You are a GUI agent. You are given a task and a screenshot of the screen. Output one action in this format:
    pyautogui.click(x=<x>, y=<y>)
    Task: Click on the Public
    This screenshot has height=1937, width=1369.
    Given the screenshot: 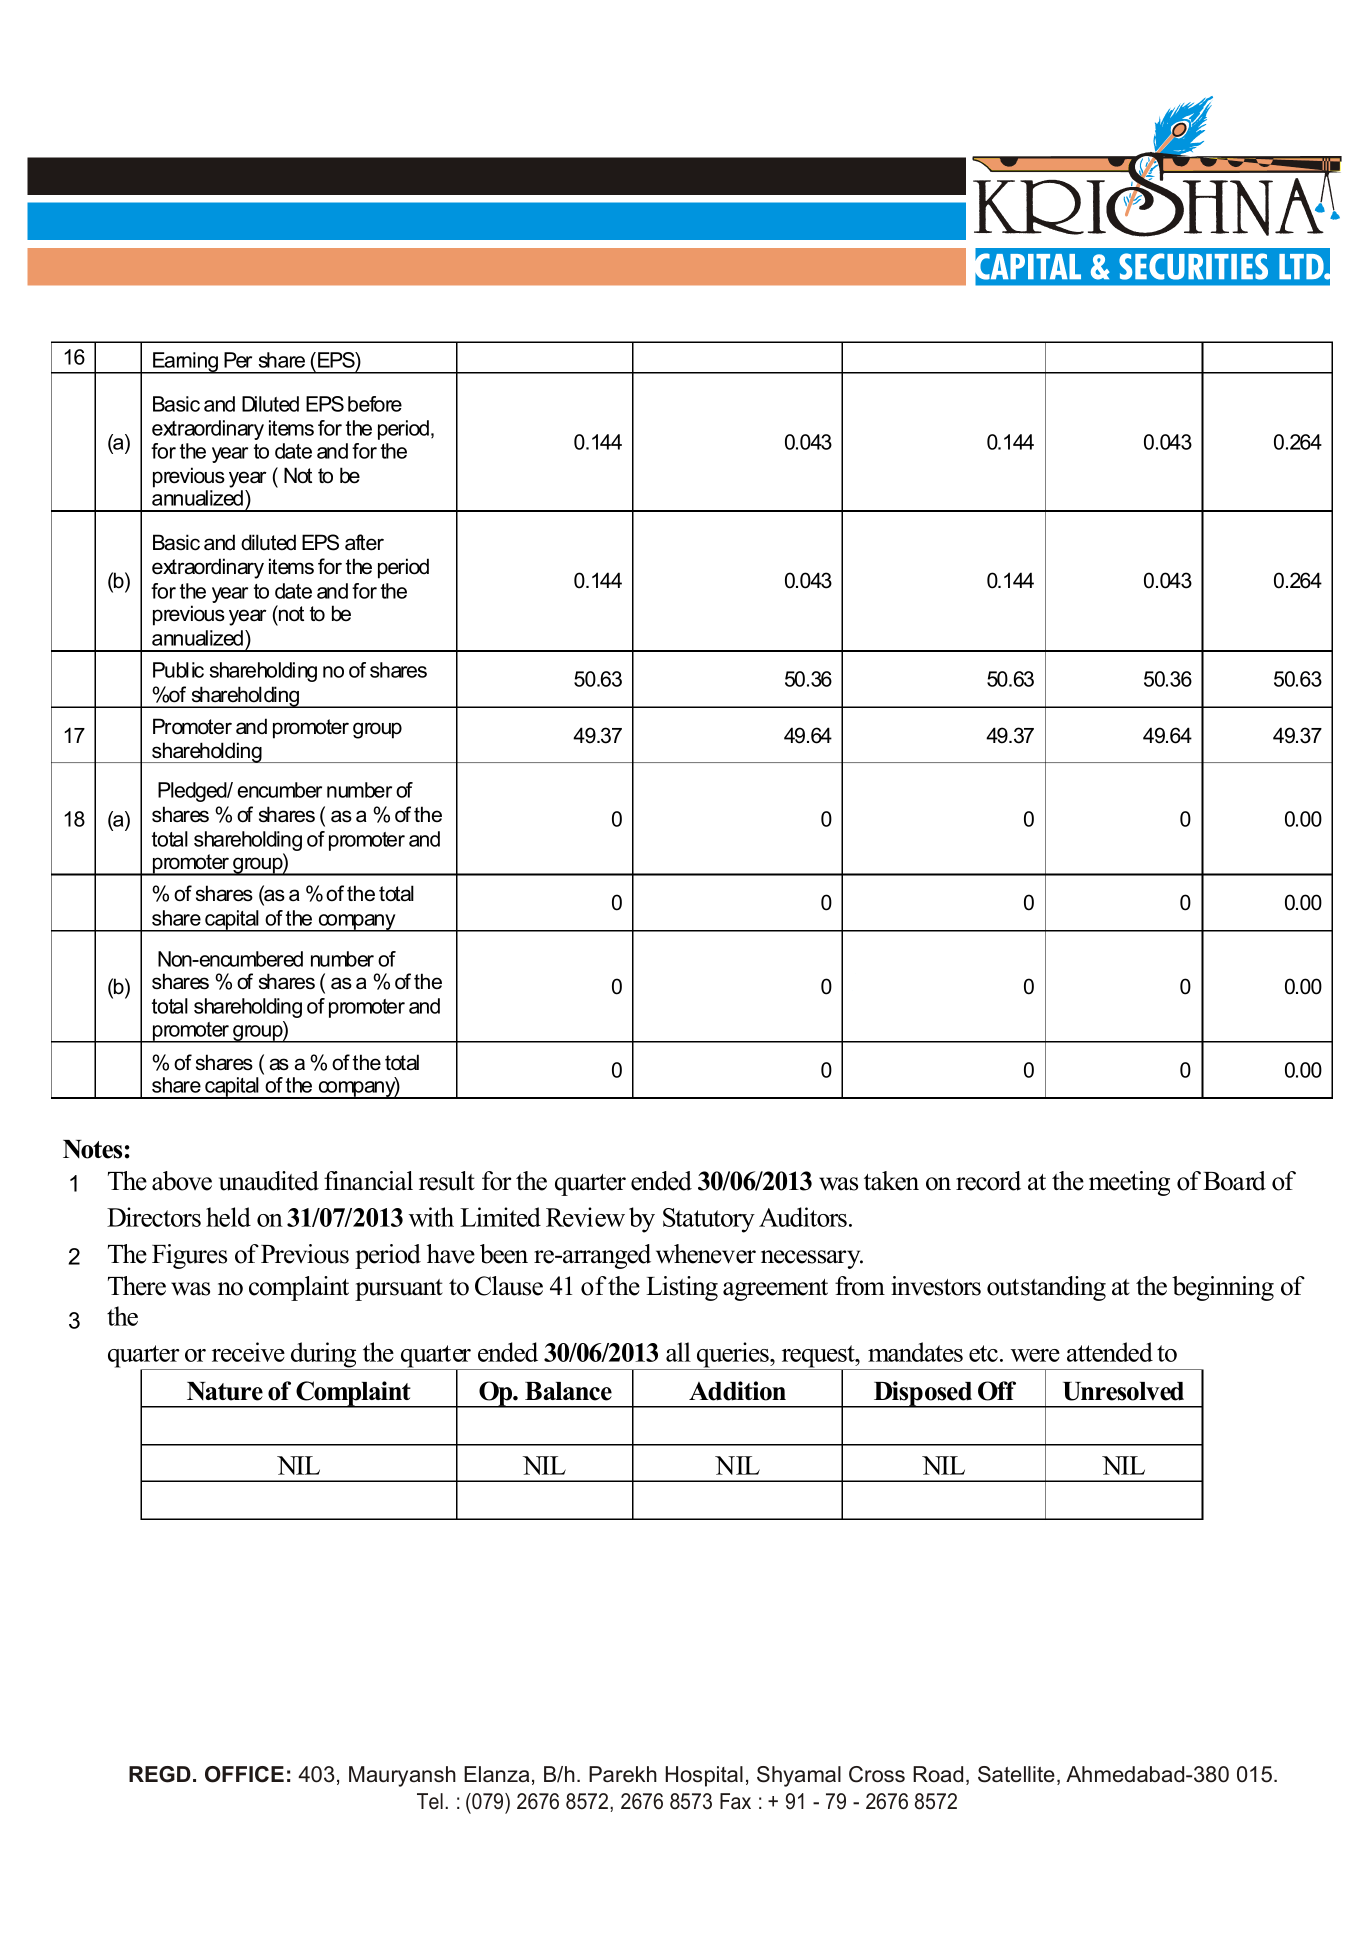 What is the action you would take?
    pyautogui.click(x=178, y=670)
